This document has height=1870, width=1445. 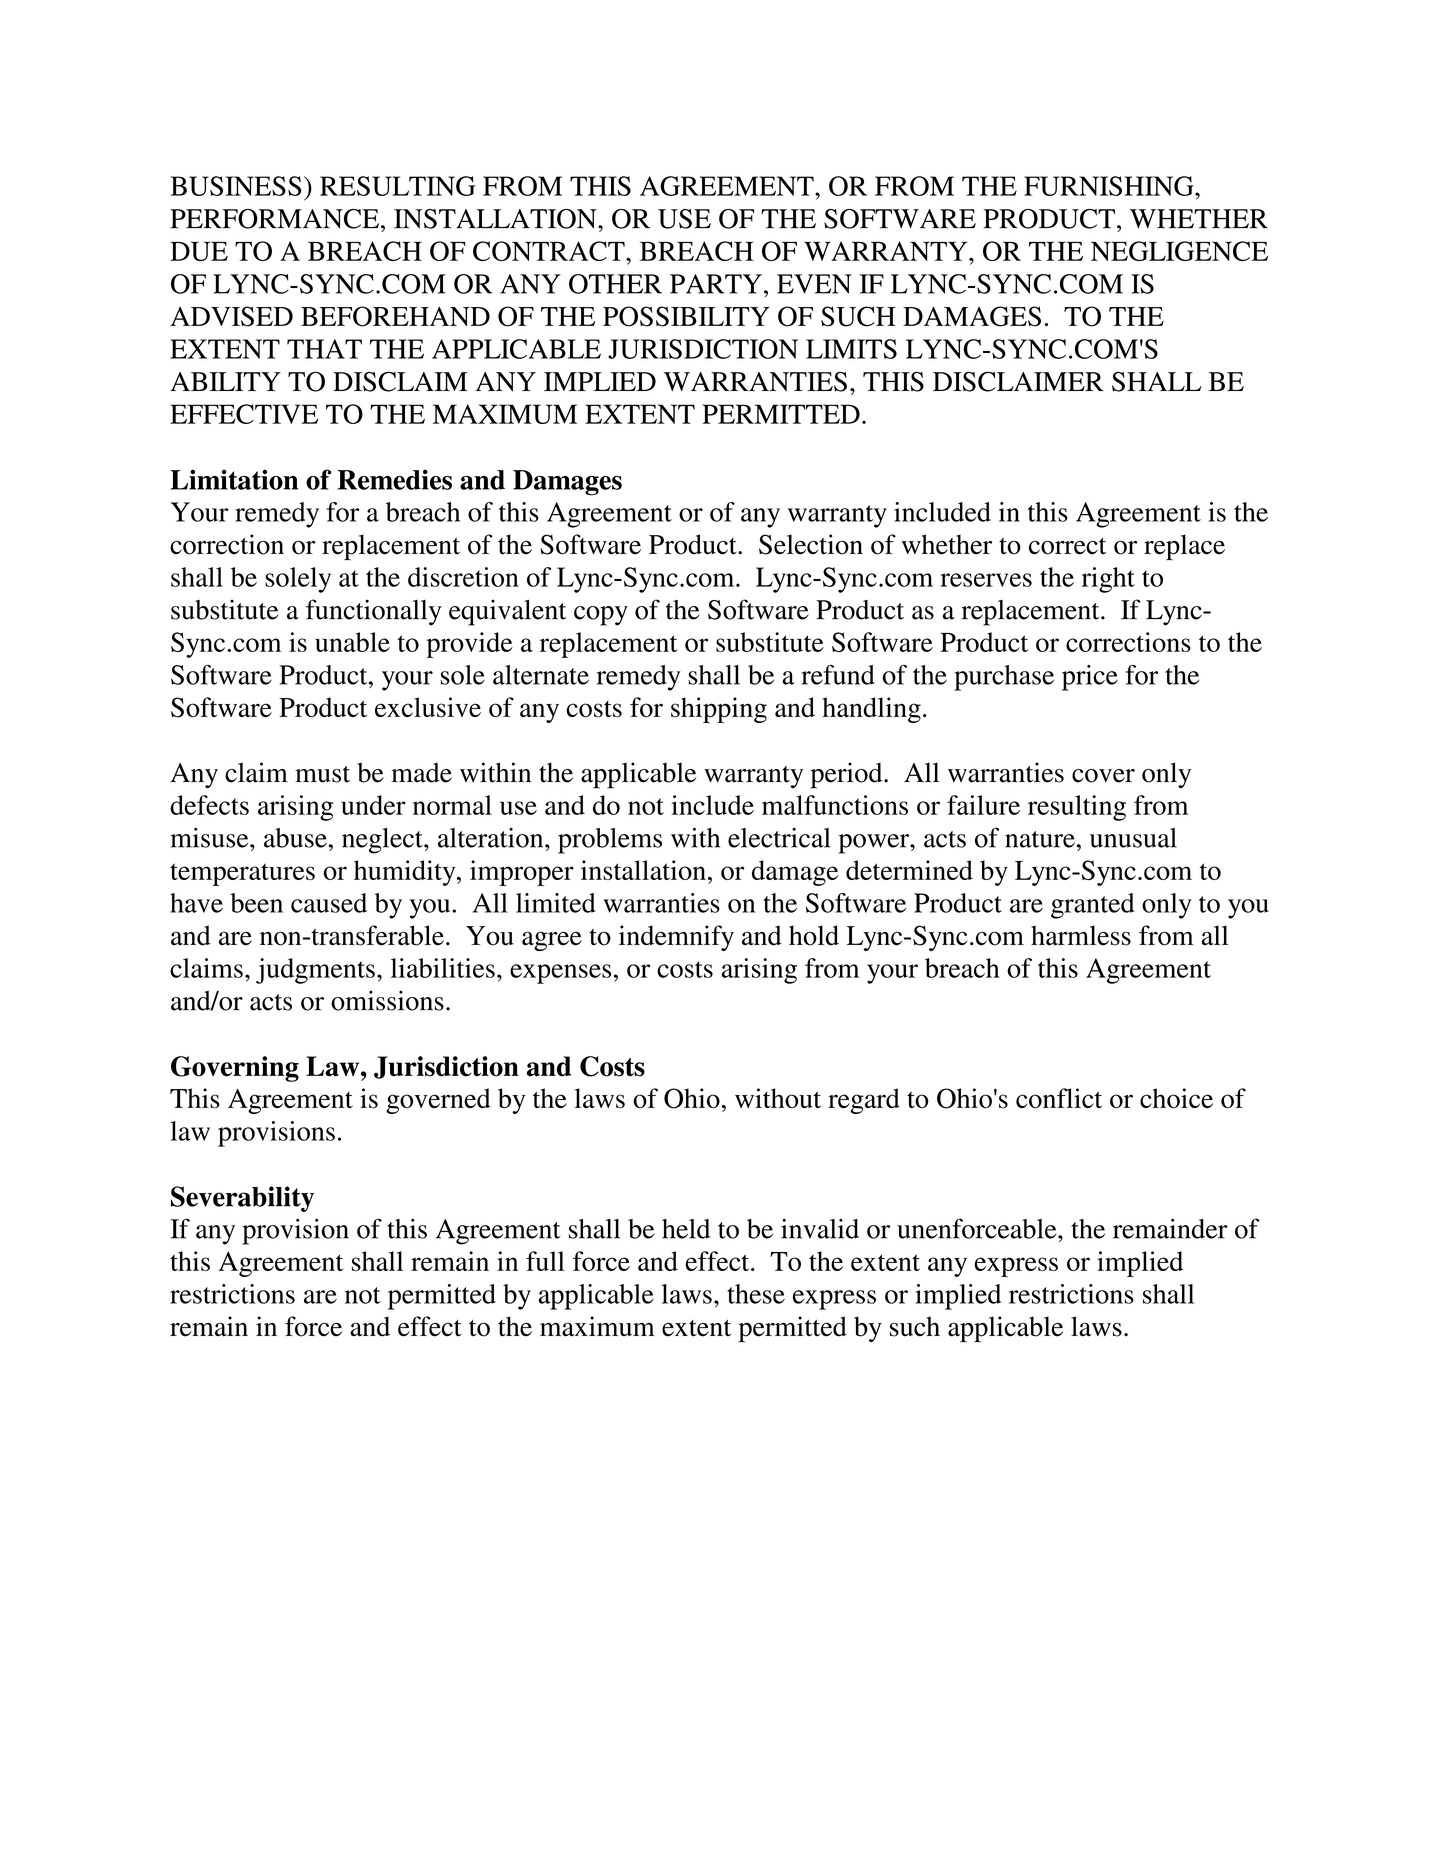 I want to click on shipping, so click(x=719, y=710).
